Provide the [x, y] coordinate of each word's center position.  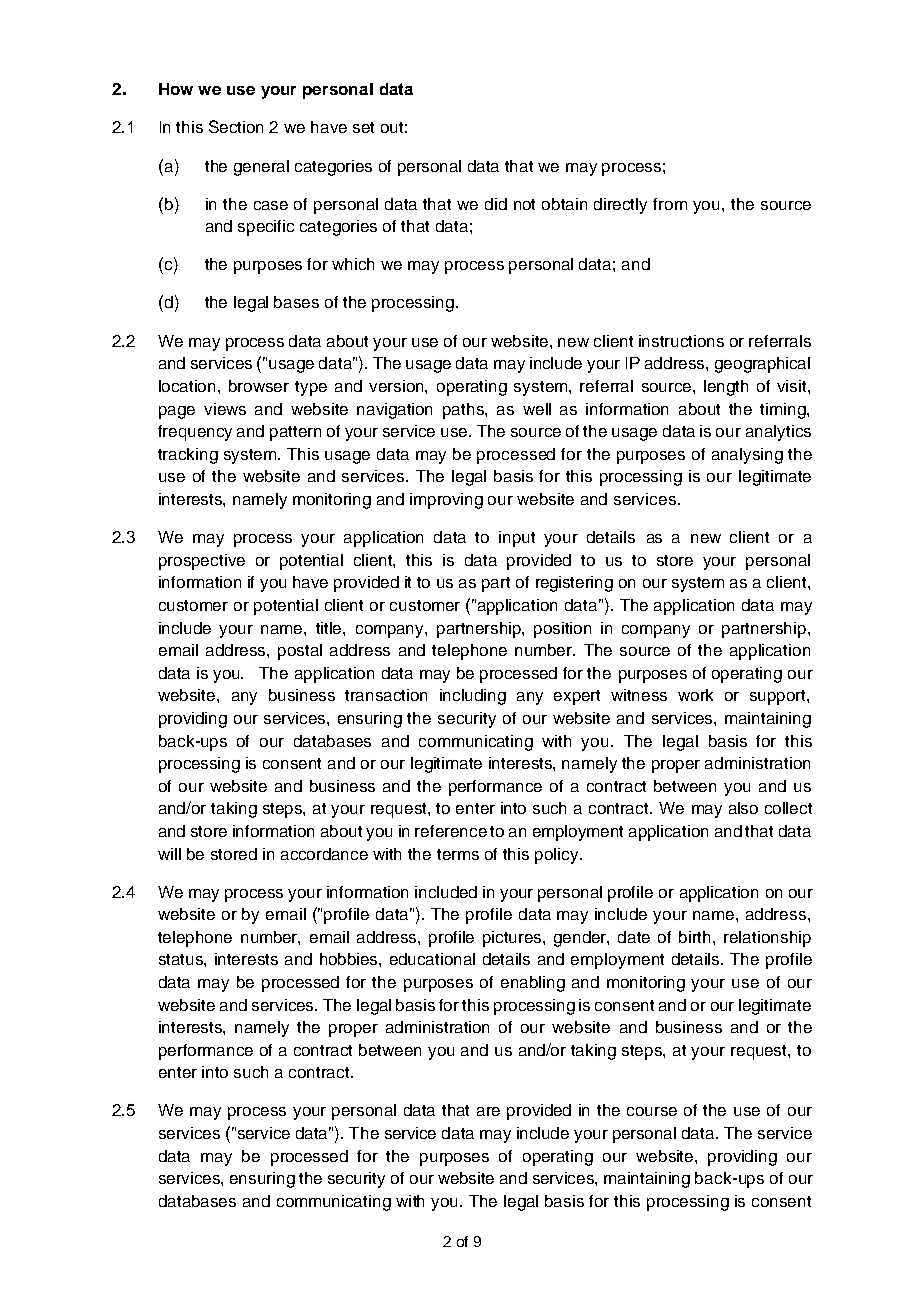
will [169, 854]
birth [696, 937]
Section [236, 126]
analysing [747, 456]
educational [432, 959]
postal [300, 652]
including [473, 697]
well [537, 409]
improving [446, 501]
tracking [188, 456]
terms [458, 854]
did [496, 204]
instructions [681, 341]
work [695, 695]
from [670, 204]
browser [259, 386]
